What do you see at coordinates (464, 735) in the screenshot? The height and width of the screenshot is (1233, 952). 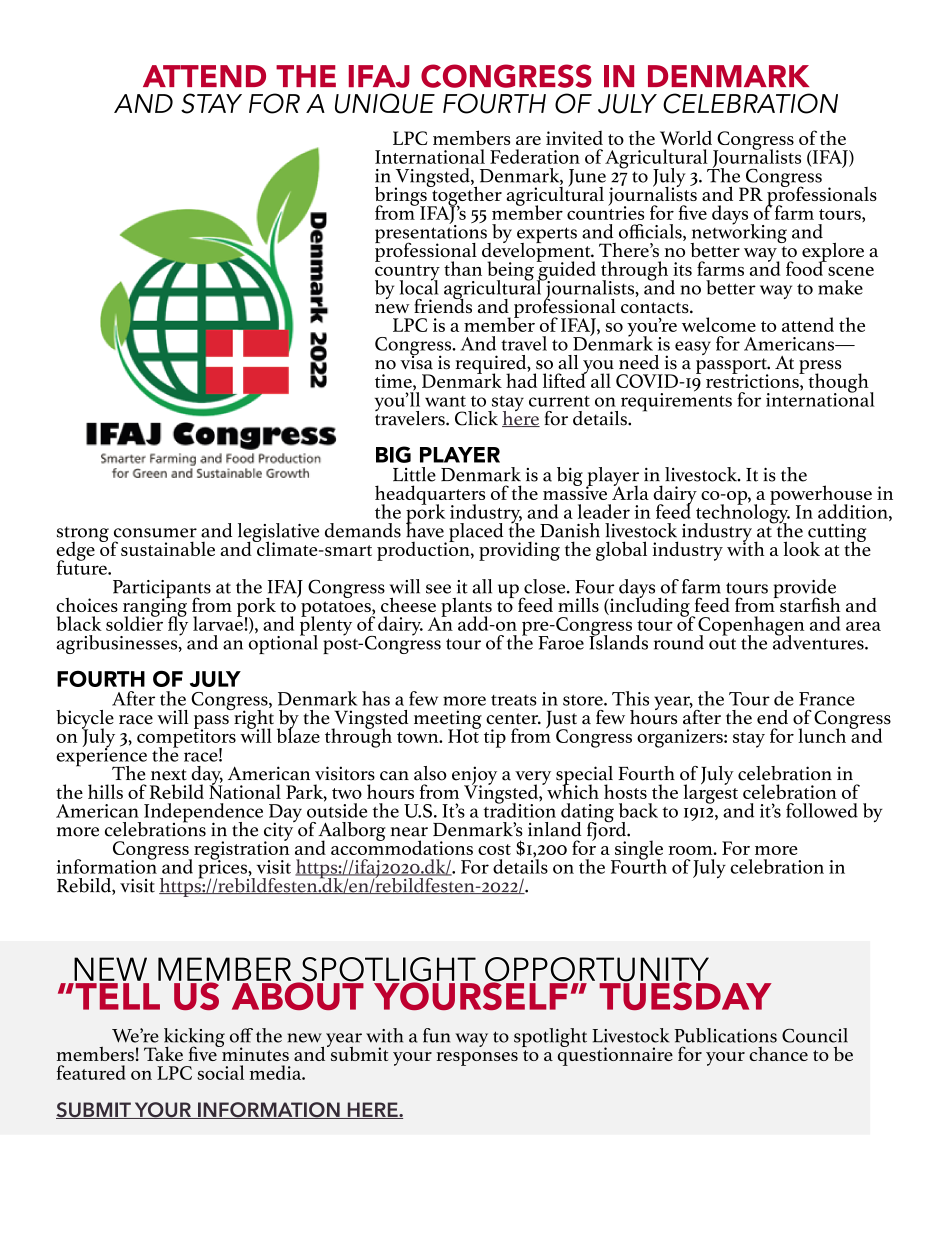 I see `Hot` at bounding box center [464, 735].
